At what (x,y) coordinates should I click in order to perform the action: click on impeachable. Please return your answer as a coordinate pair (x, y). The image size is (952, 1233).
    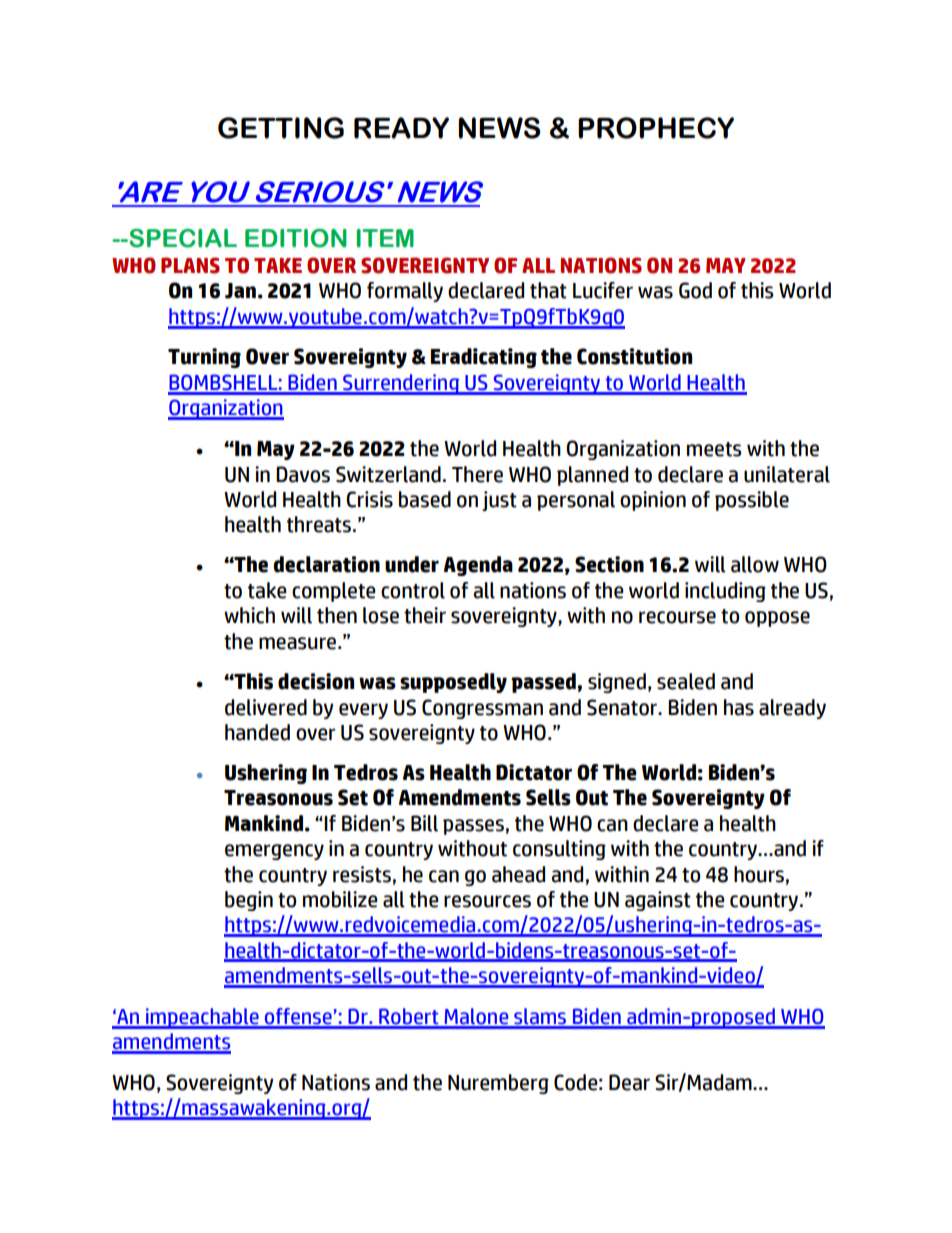
    Looking at the image, I should click on (202, 1018).
